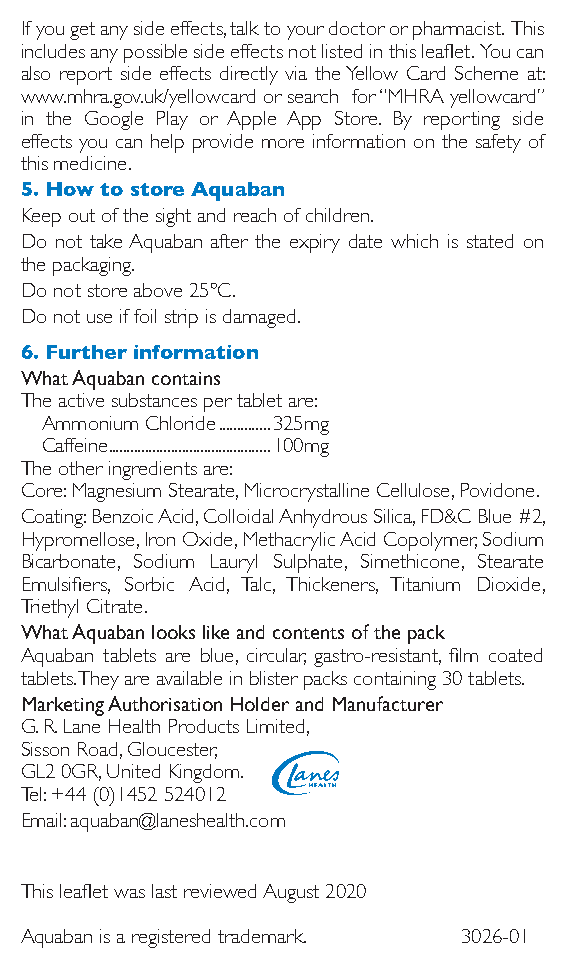  I want to click on August, so click(291, 893).
